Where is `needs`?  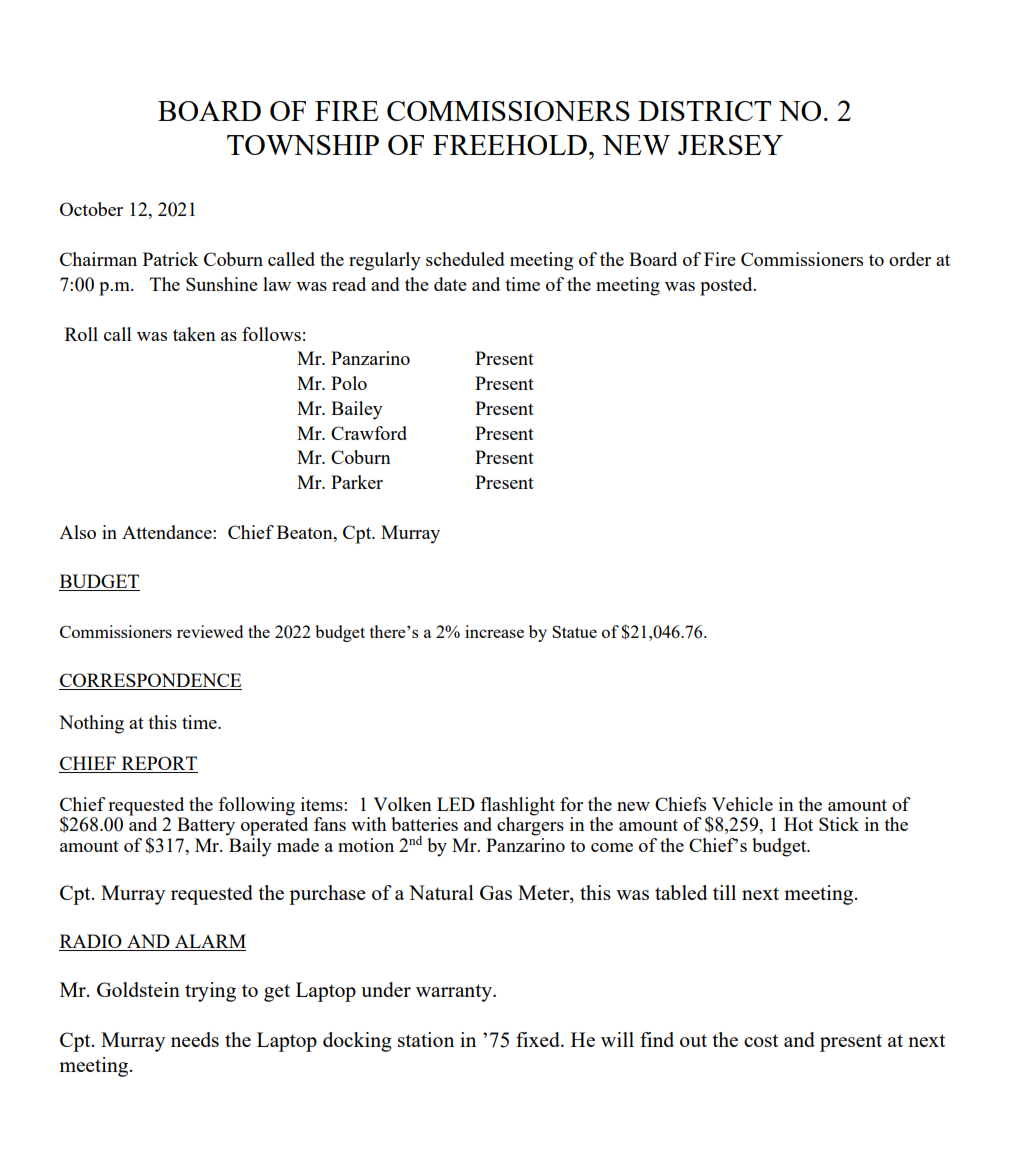
needs is located at coordinates (195, 1039).
